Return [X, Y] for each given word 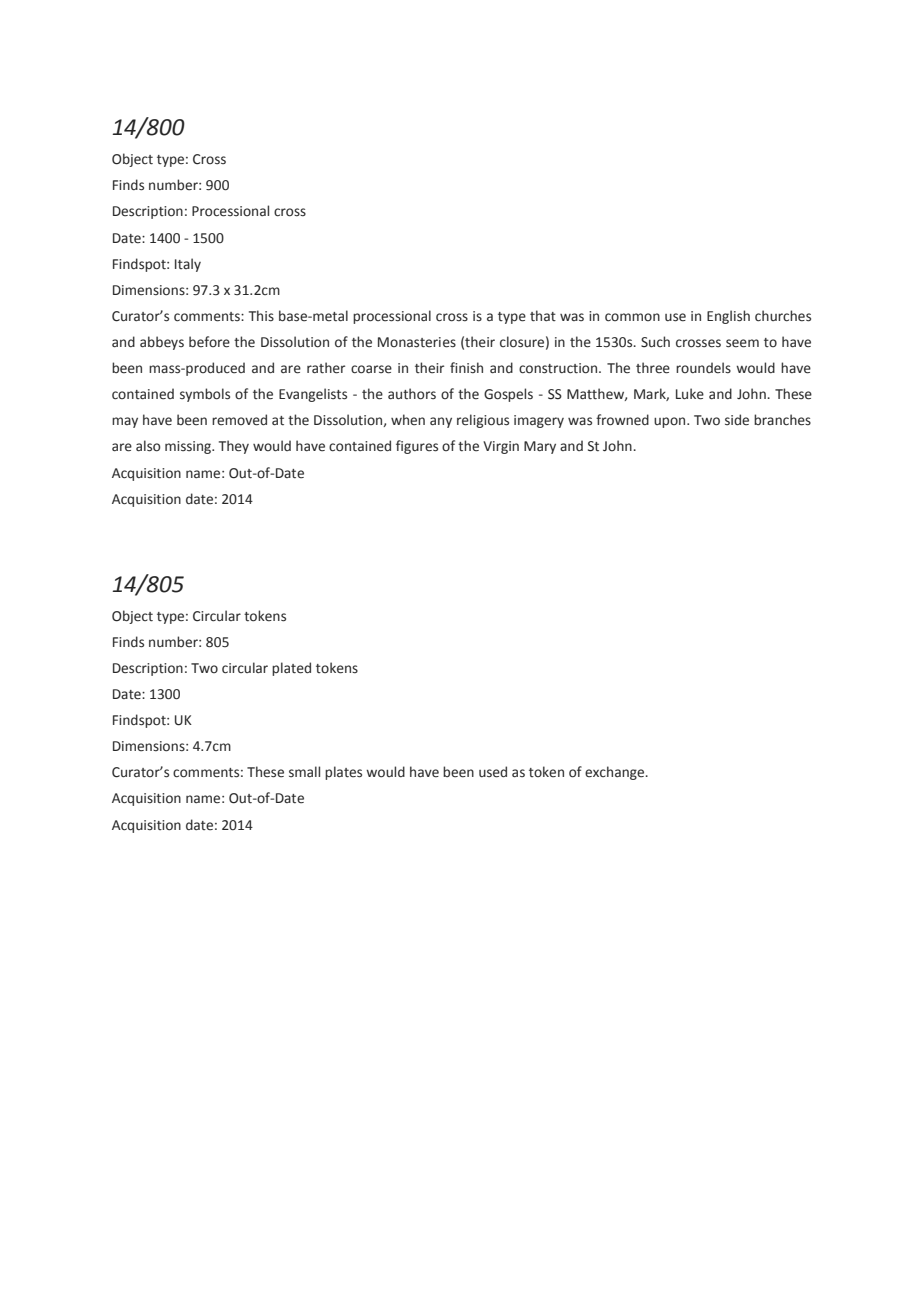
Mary [540, 447]
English [728, 317]
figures [417, 447]
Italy [188, 265]
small [304, 771]
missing [189, 447]
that [543, 316]
